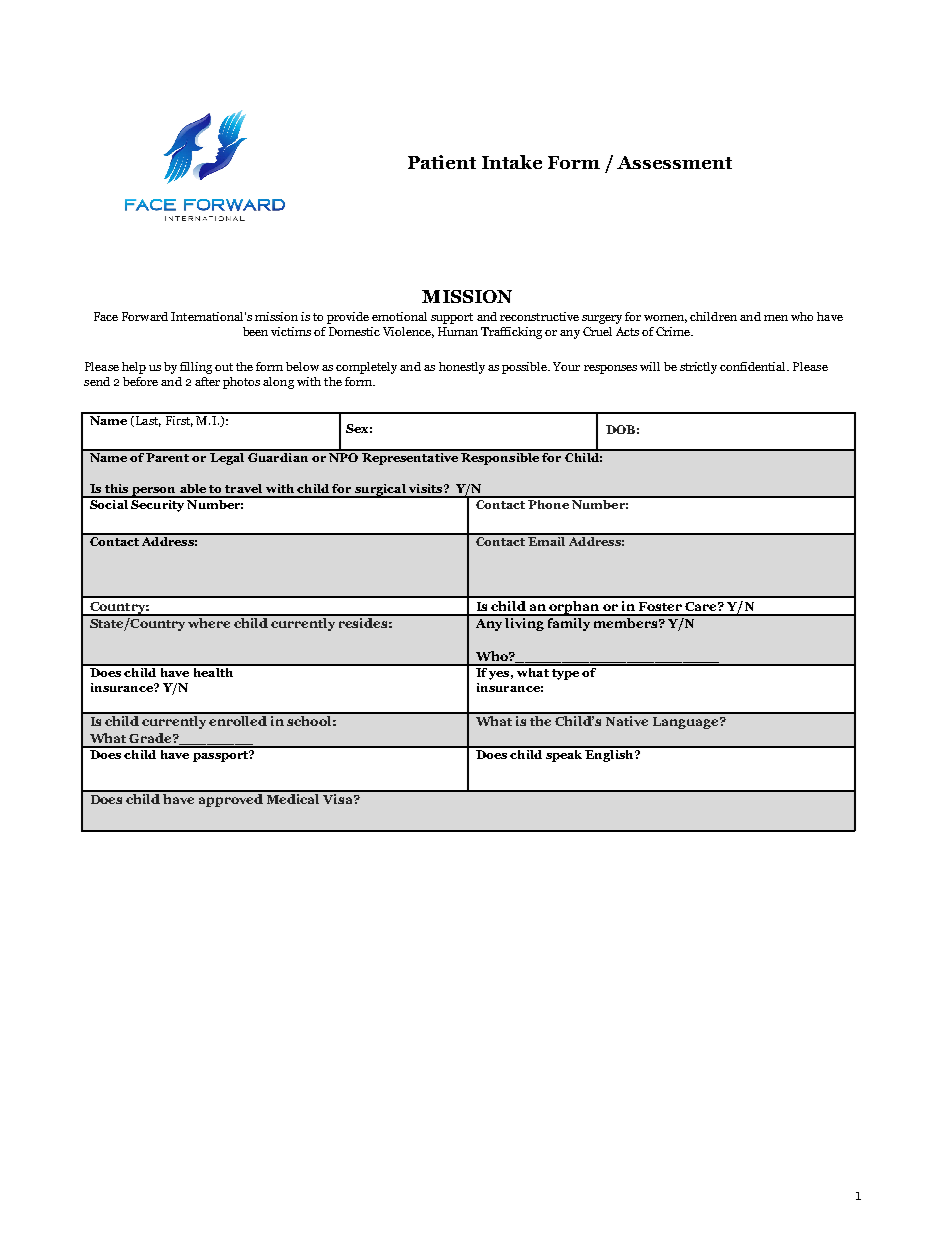 The image size is (952, 1233). I want to click on support, so click(452, 318).
